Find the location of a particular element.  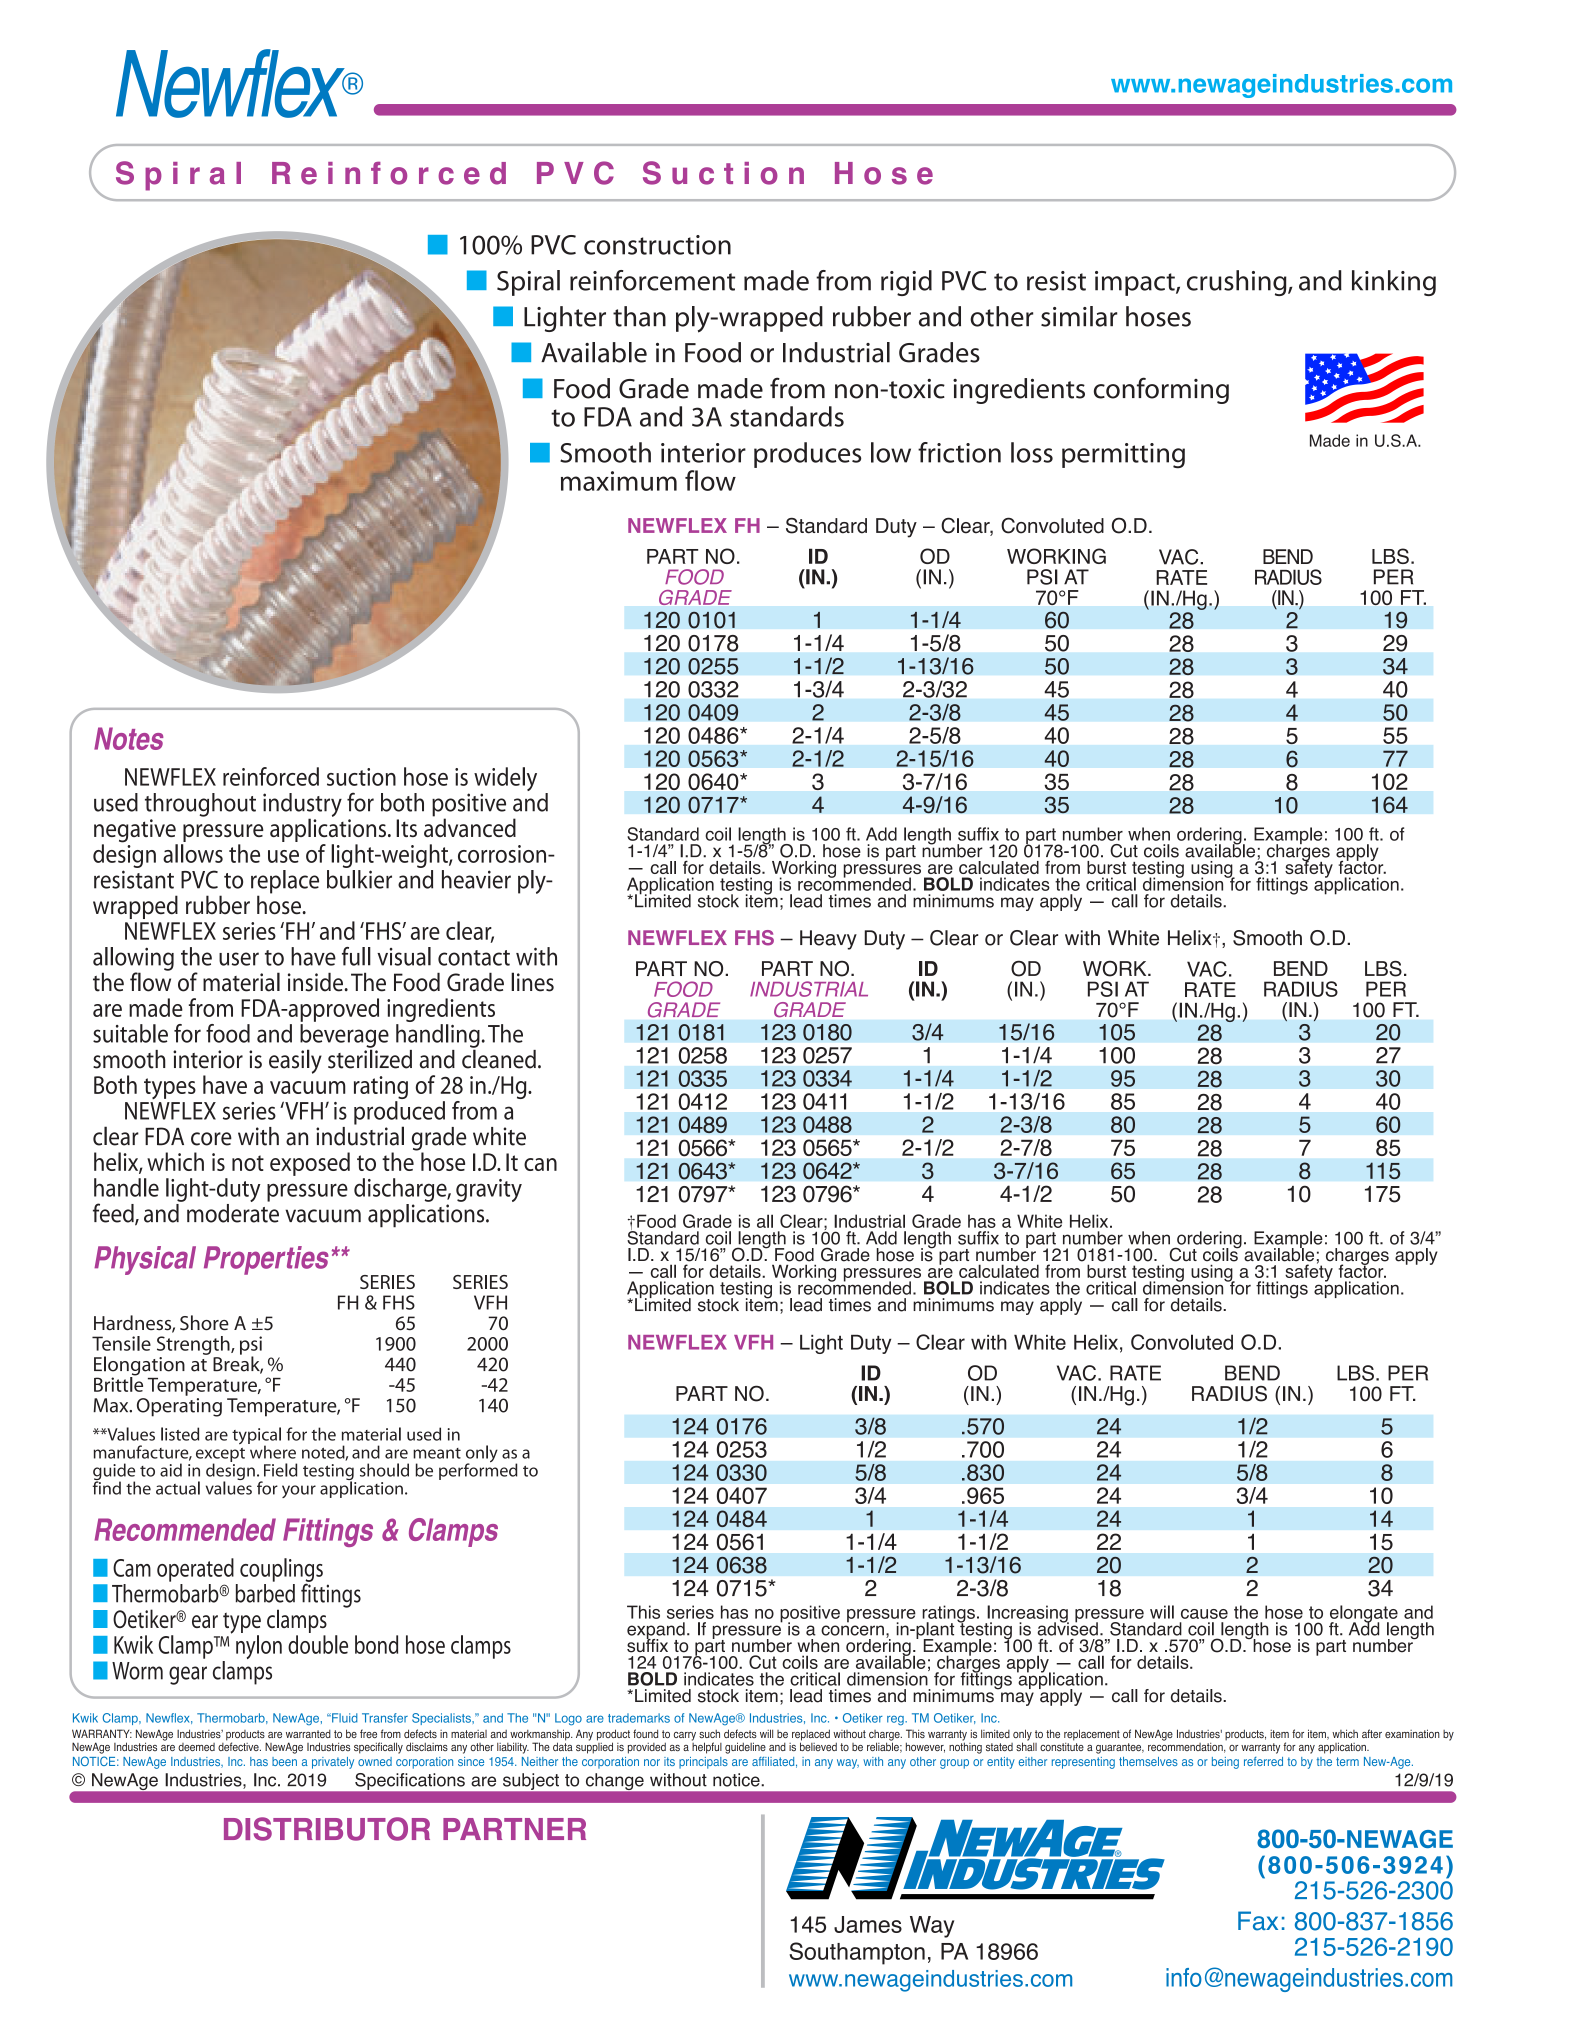

crushing is located at coordinates (1238, 283).
